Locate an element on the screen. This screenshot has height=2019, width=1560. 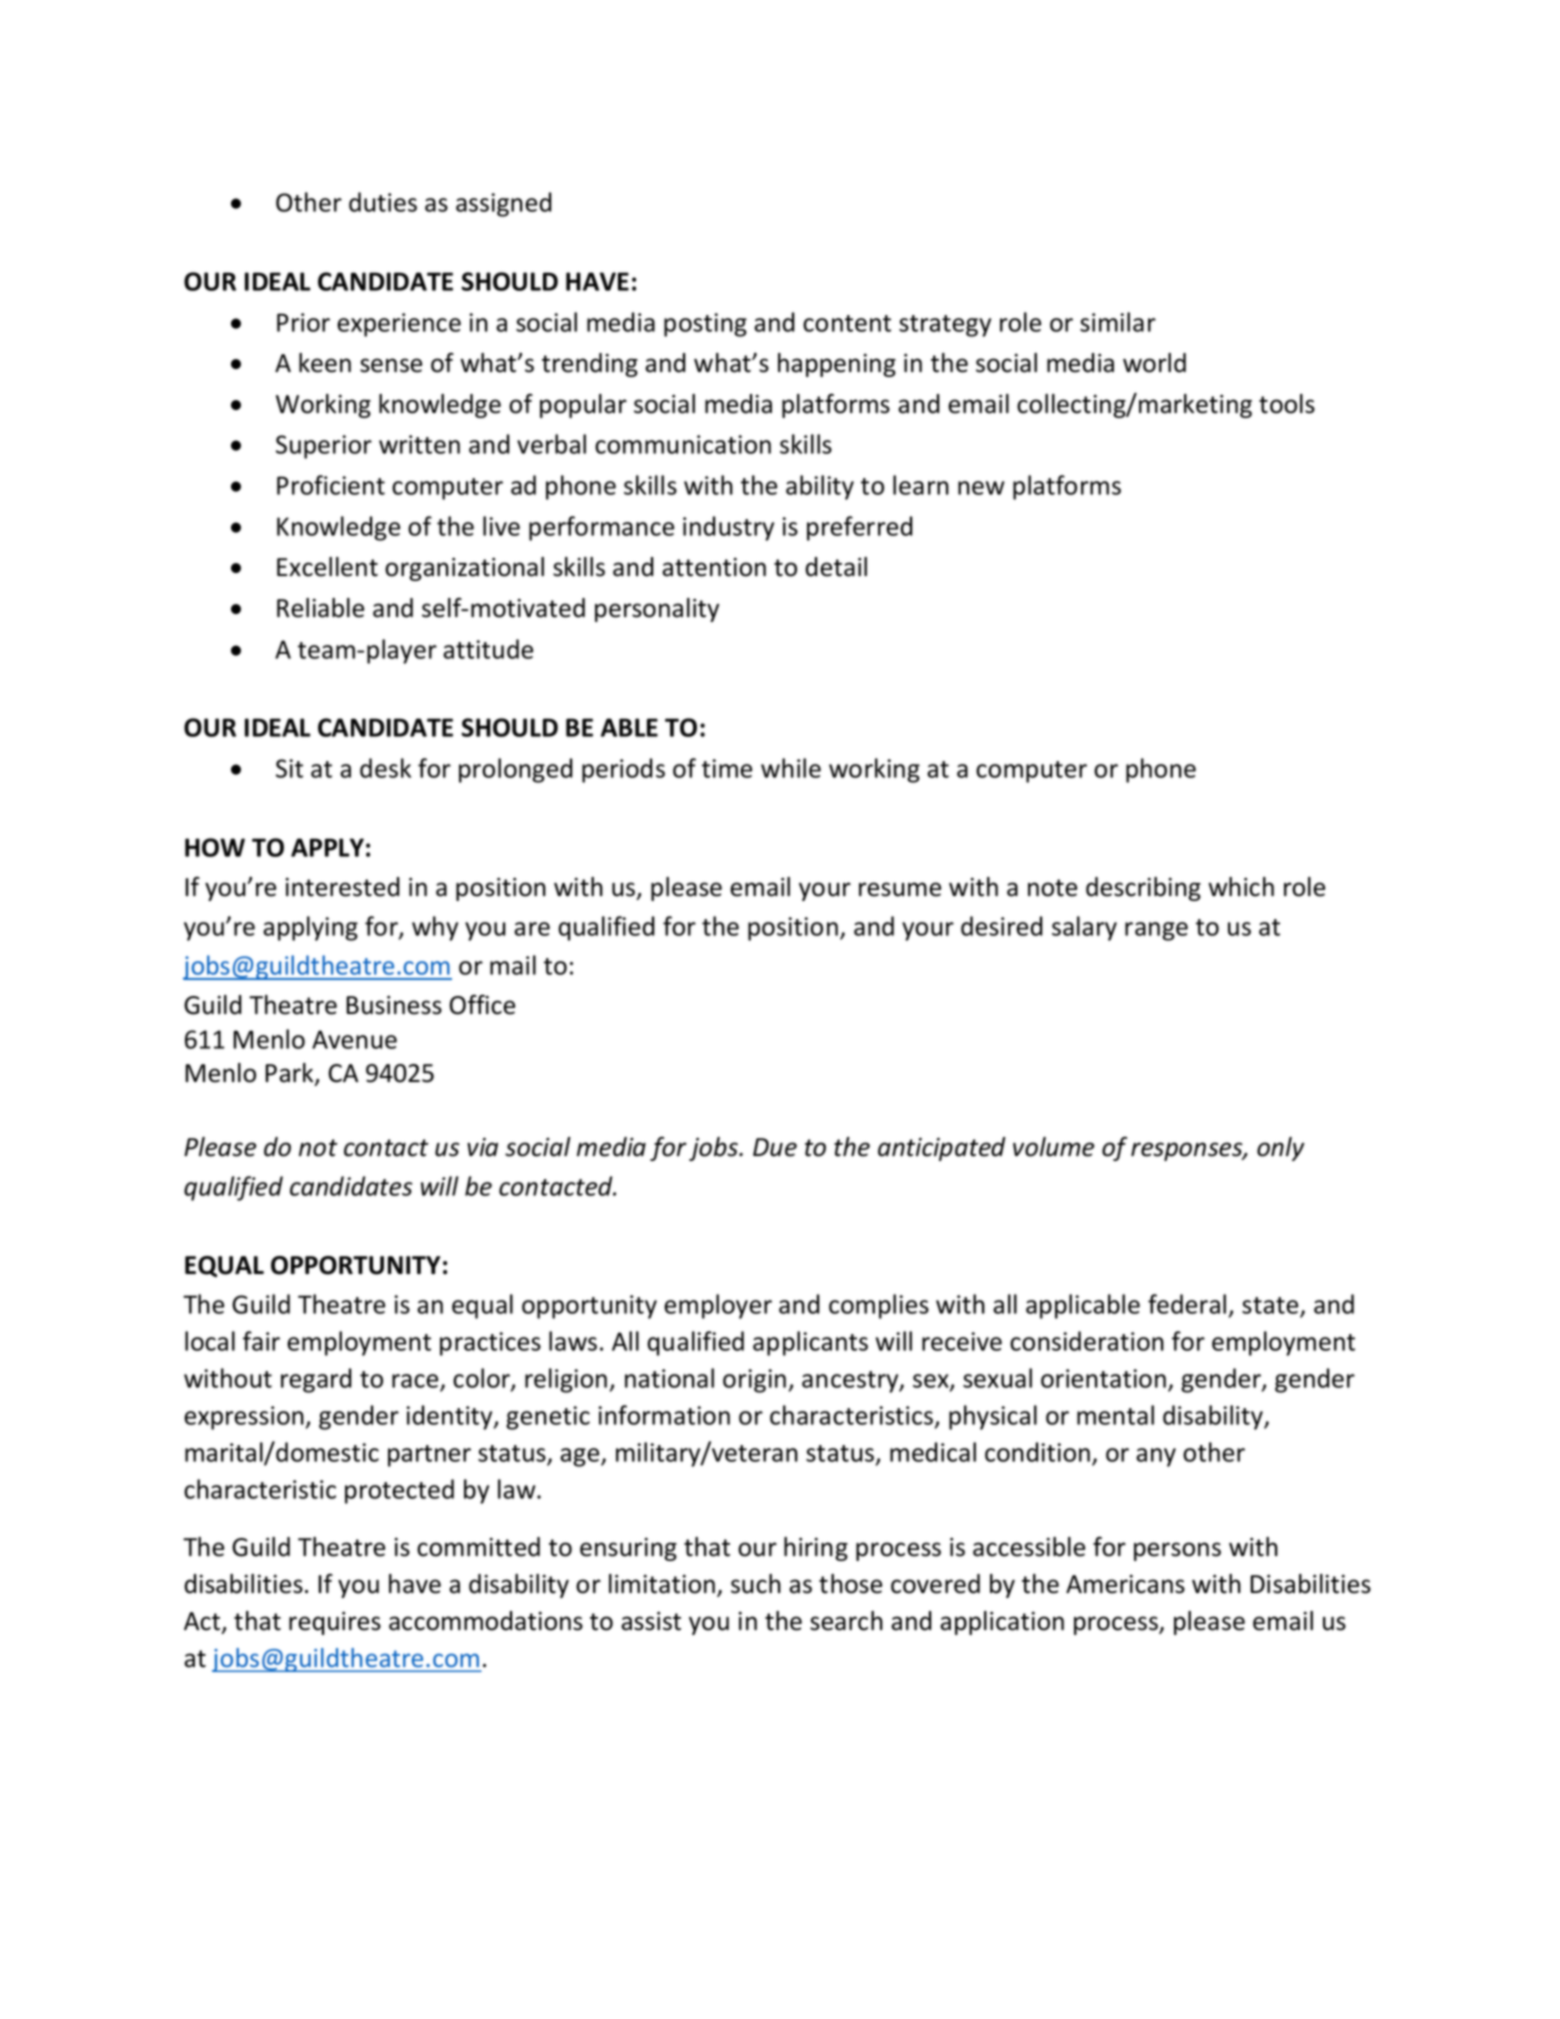
interested is located at coordinates (343, 887).
